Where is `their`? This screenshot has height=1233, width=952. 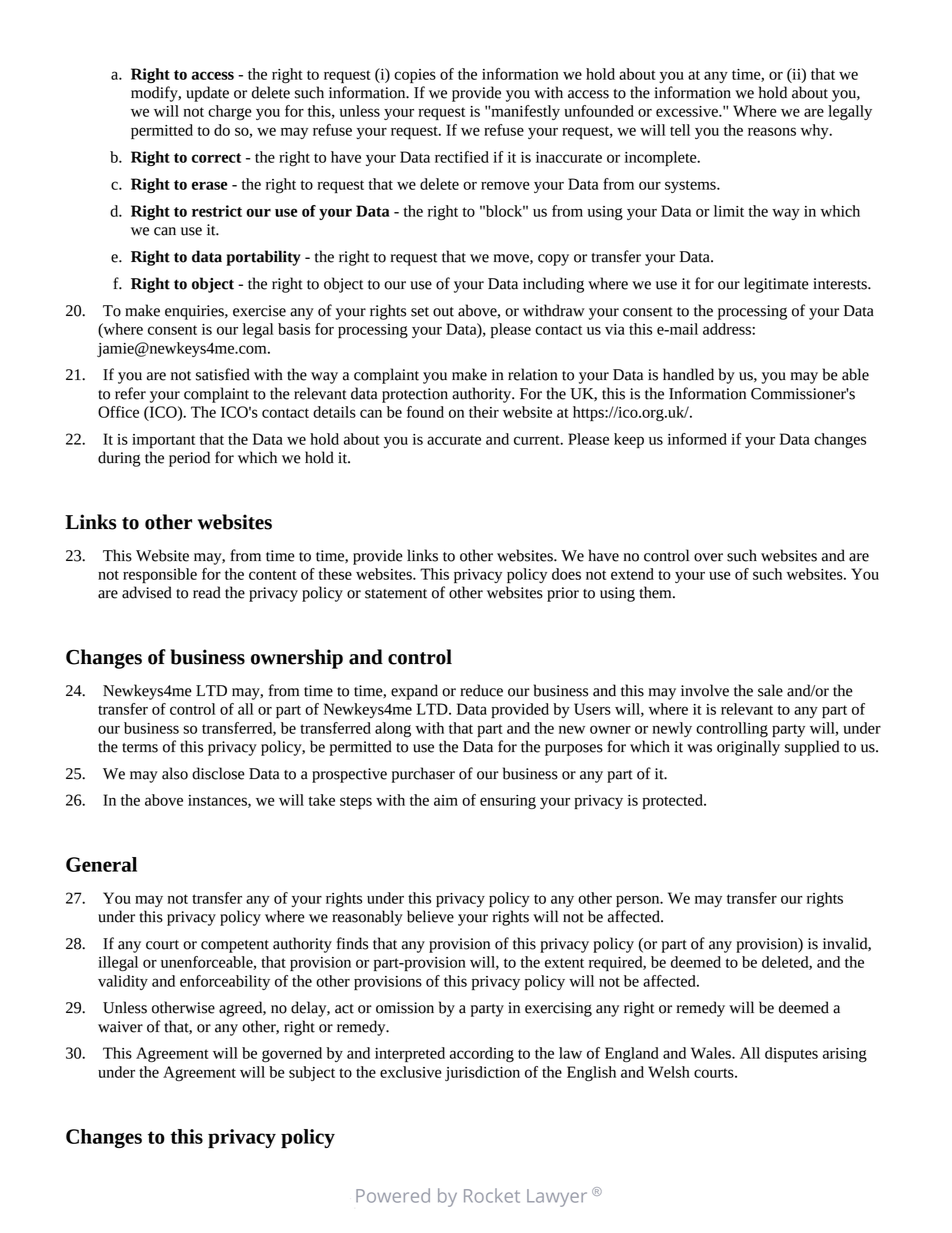
their is located at coordinates (484, 412).
